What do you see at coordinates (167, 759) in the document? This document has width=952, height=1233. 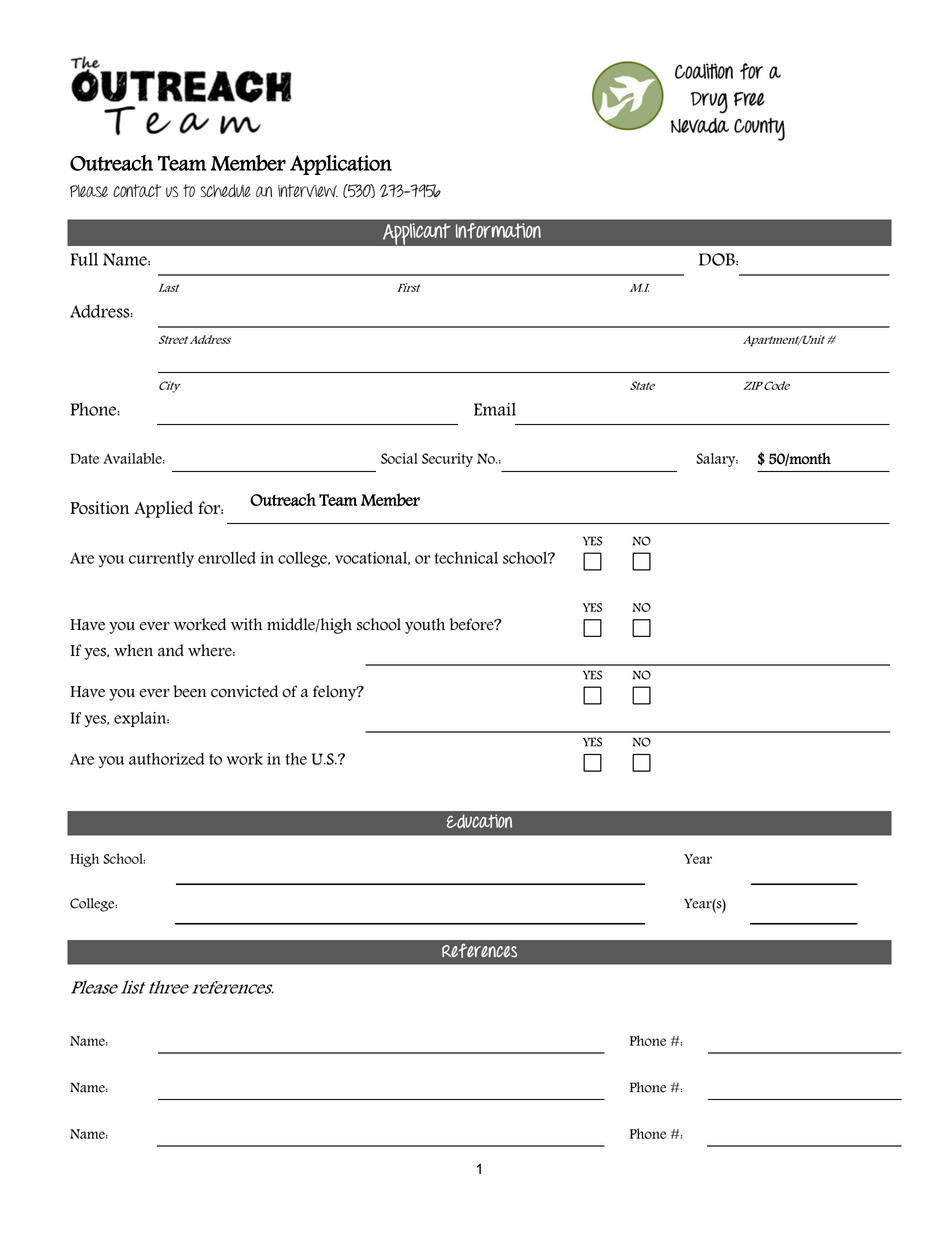 I see `authorized` at bounding box center [167, 759].
